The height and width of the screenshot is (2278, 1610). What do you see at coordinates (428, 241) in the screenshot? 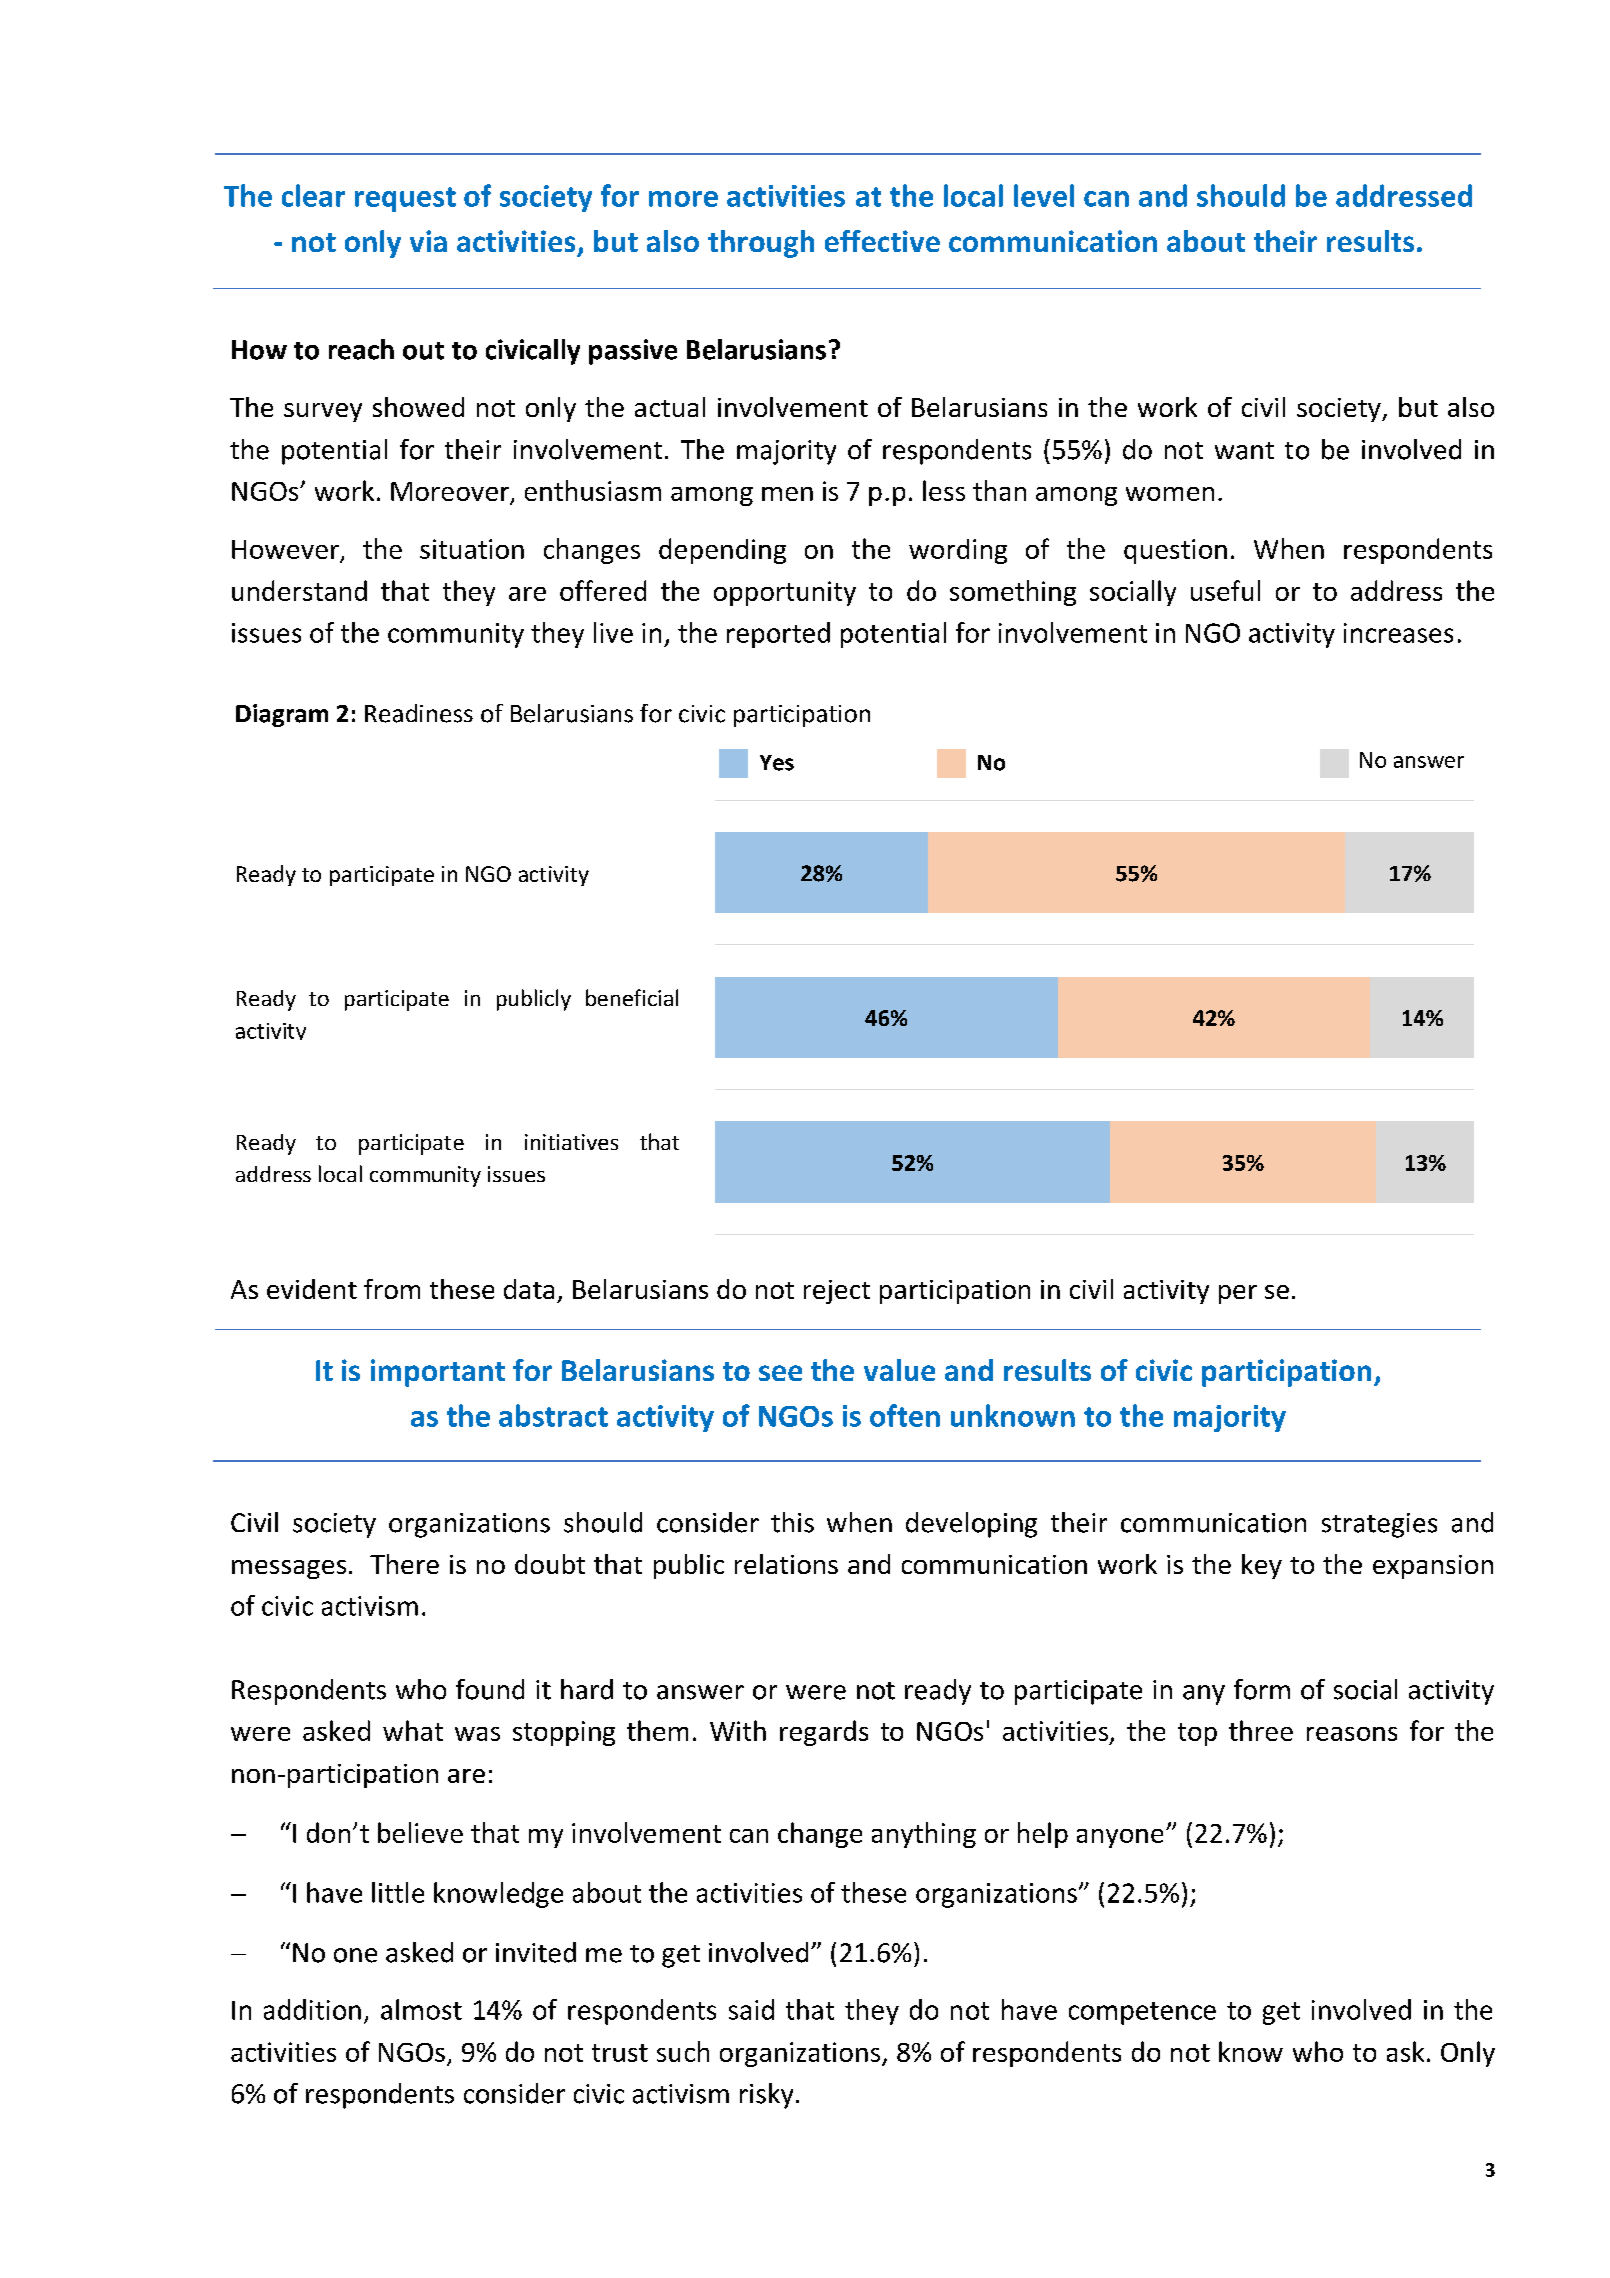
I see `via` at bounding box center [428, 241].
